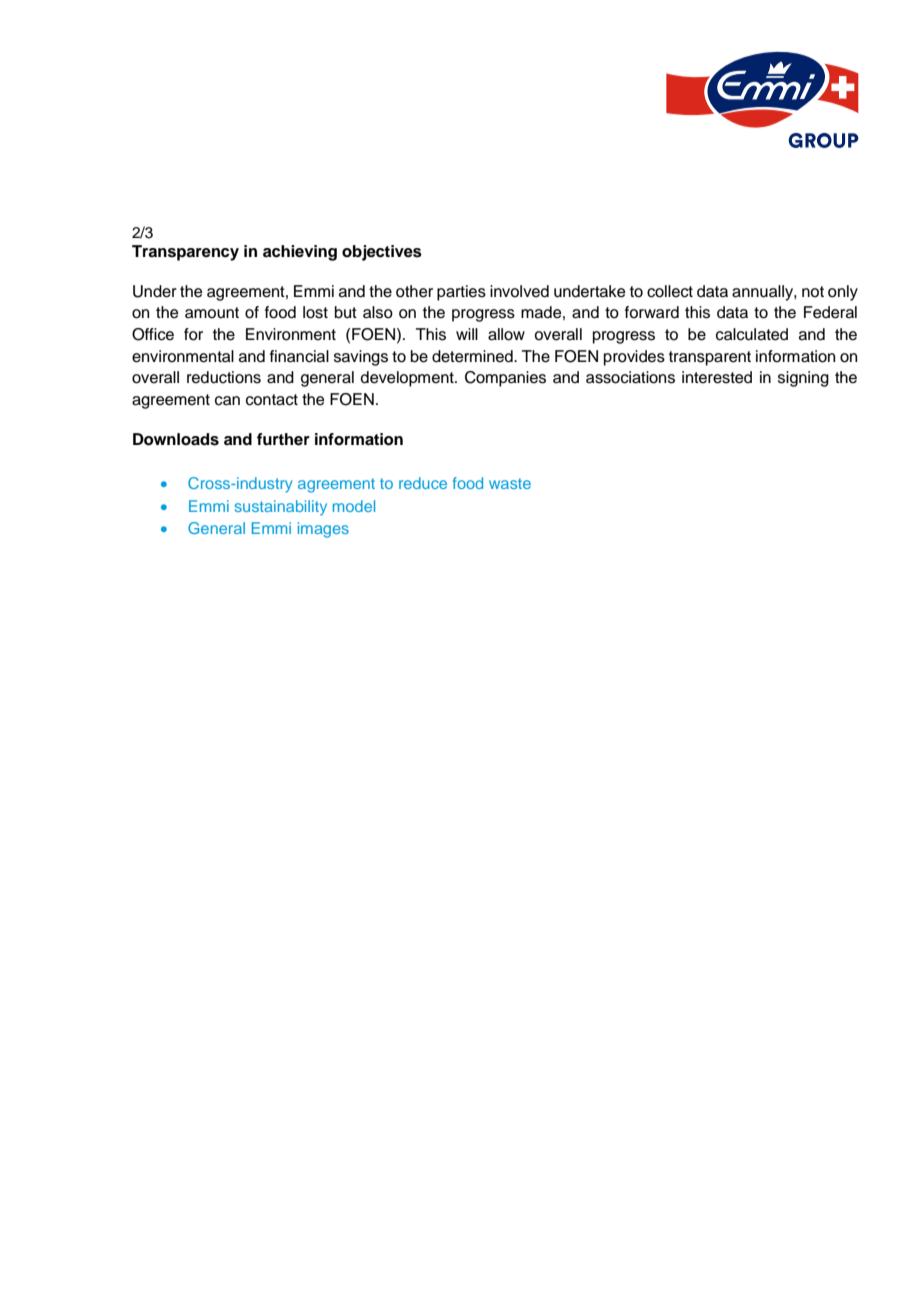 This screenshot has width=924, height=1308. I want to click on waste, so click(510, 483).
